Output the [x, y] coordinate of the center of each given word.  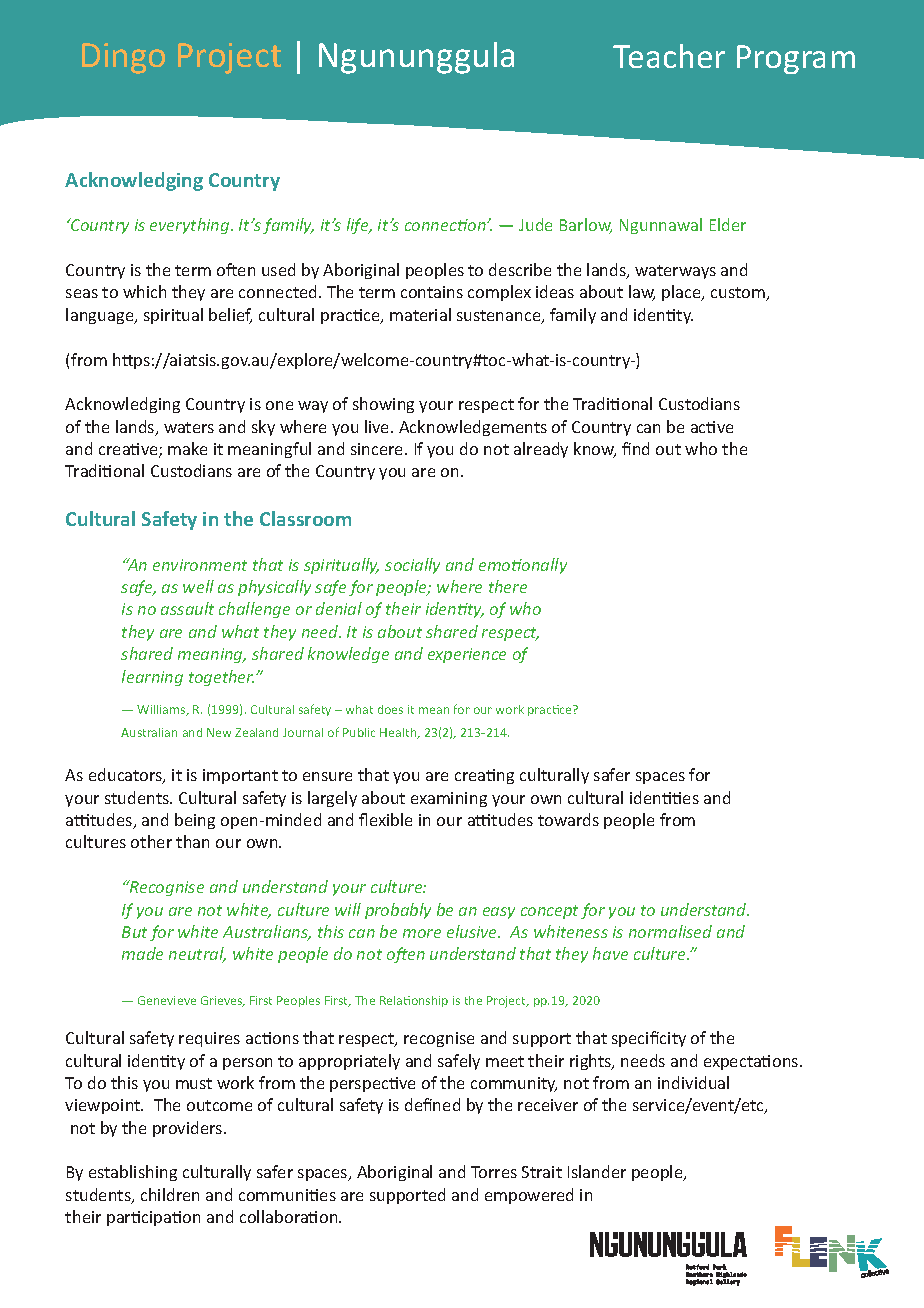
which [144, 291]
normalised [670, 931]
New [219, 732]
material [420, 314]
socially [412, 566]
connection [446, 225]
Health [399, 733]
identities [664, 797]
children [170, 1194]
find [635, 448]
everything [191, 226]
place [683, 293]
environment [200, 565]
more [422, 933]
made [142, 953]
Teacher [669, 56]
